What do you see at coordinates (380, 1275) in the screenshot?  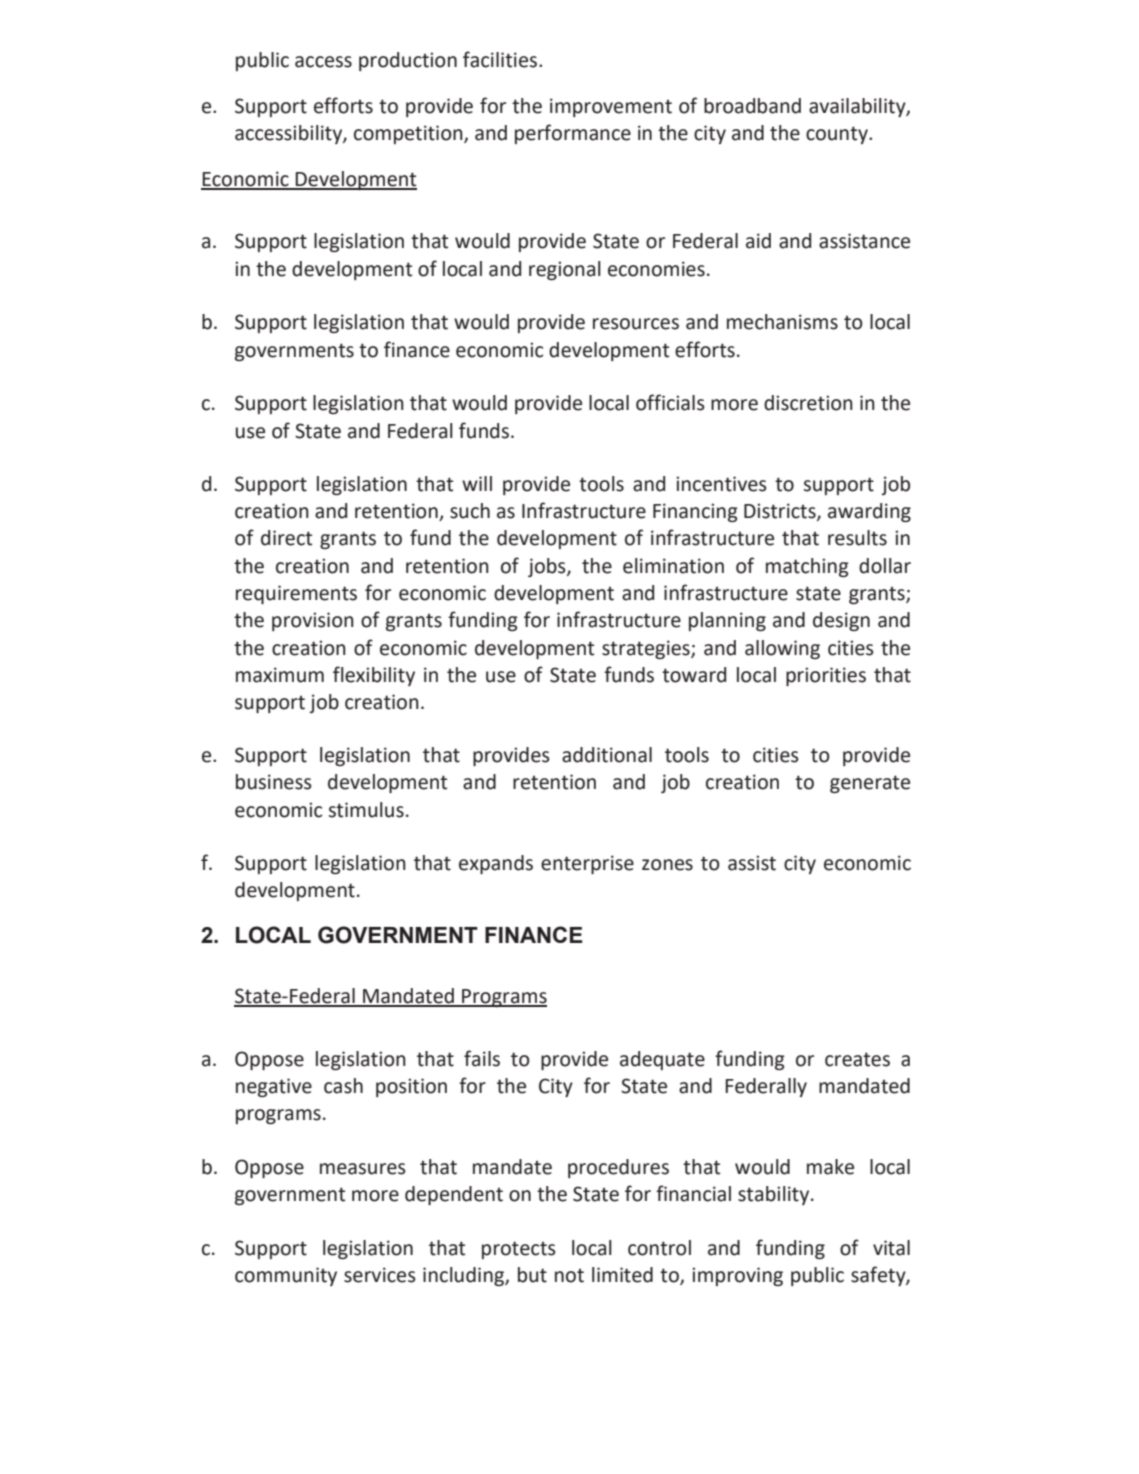 I see `services` at bounding box center [380, 1275].
